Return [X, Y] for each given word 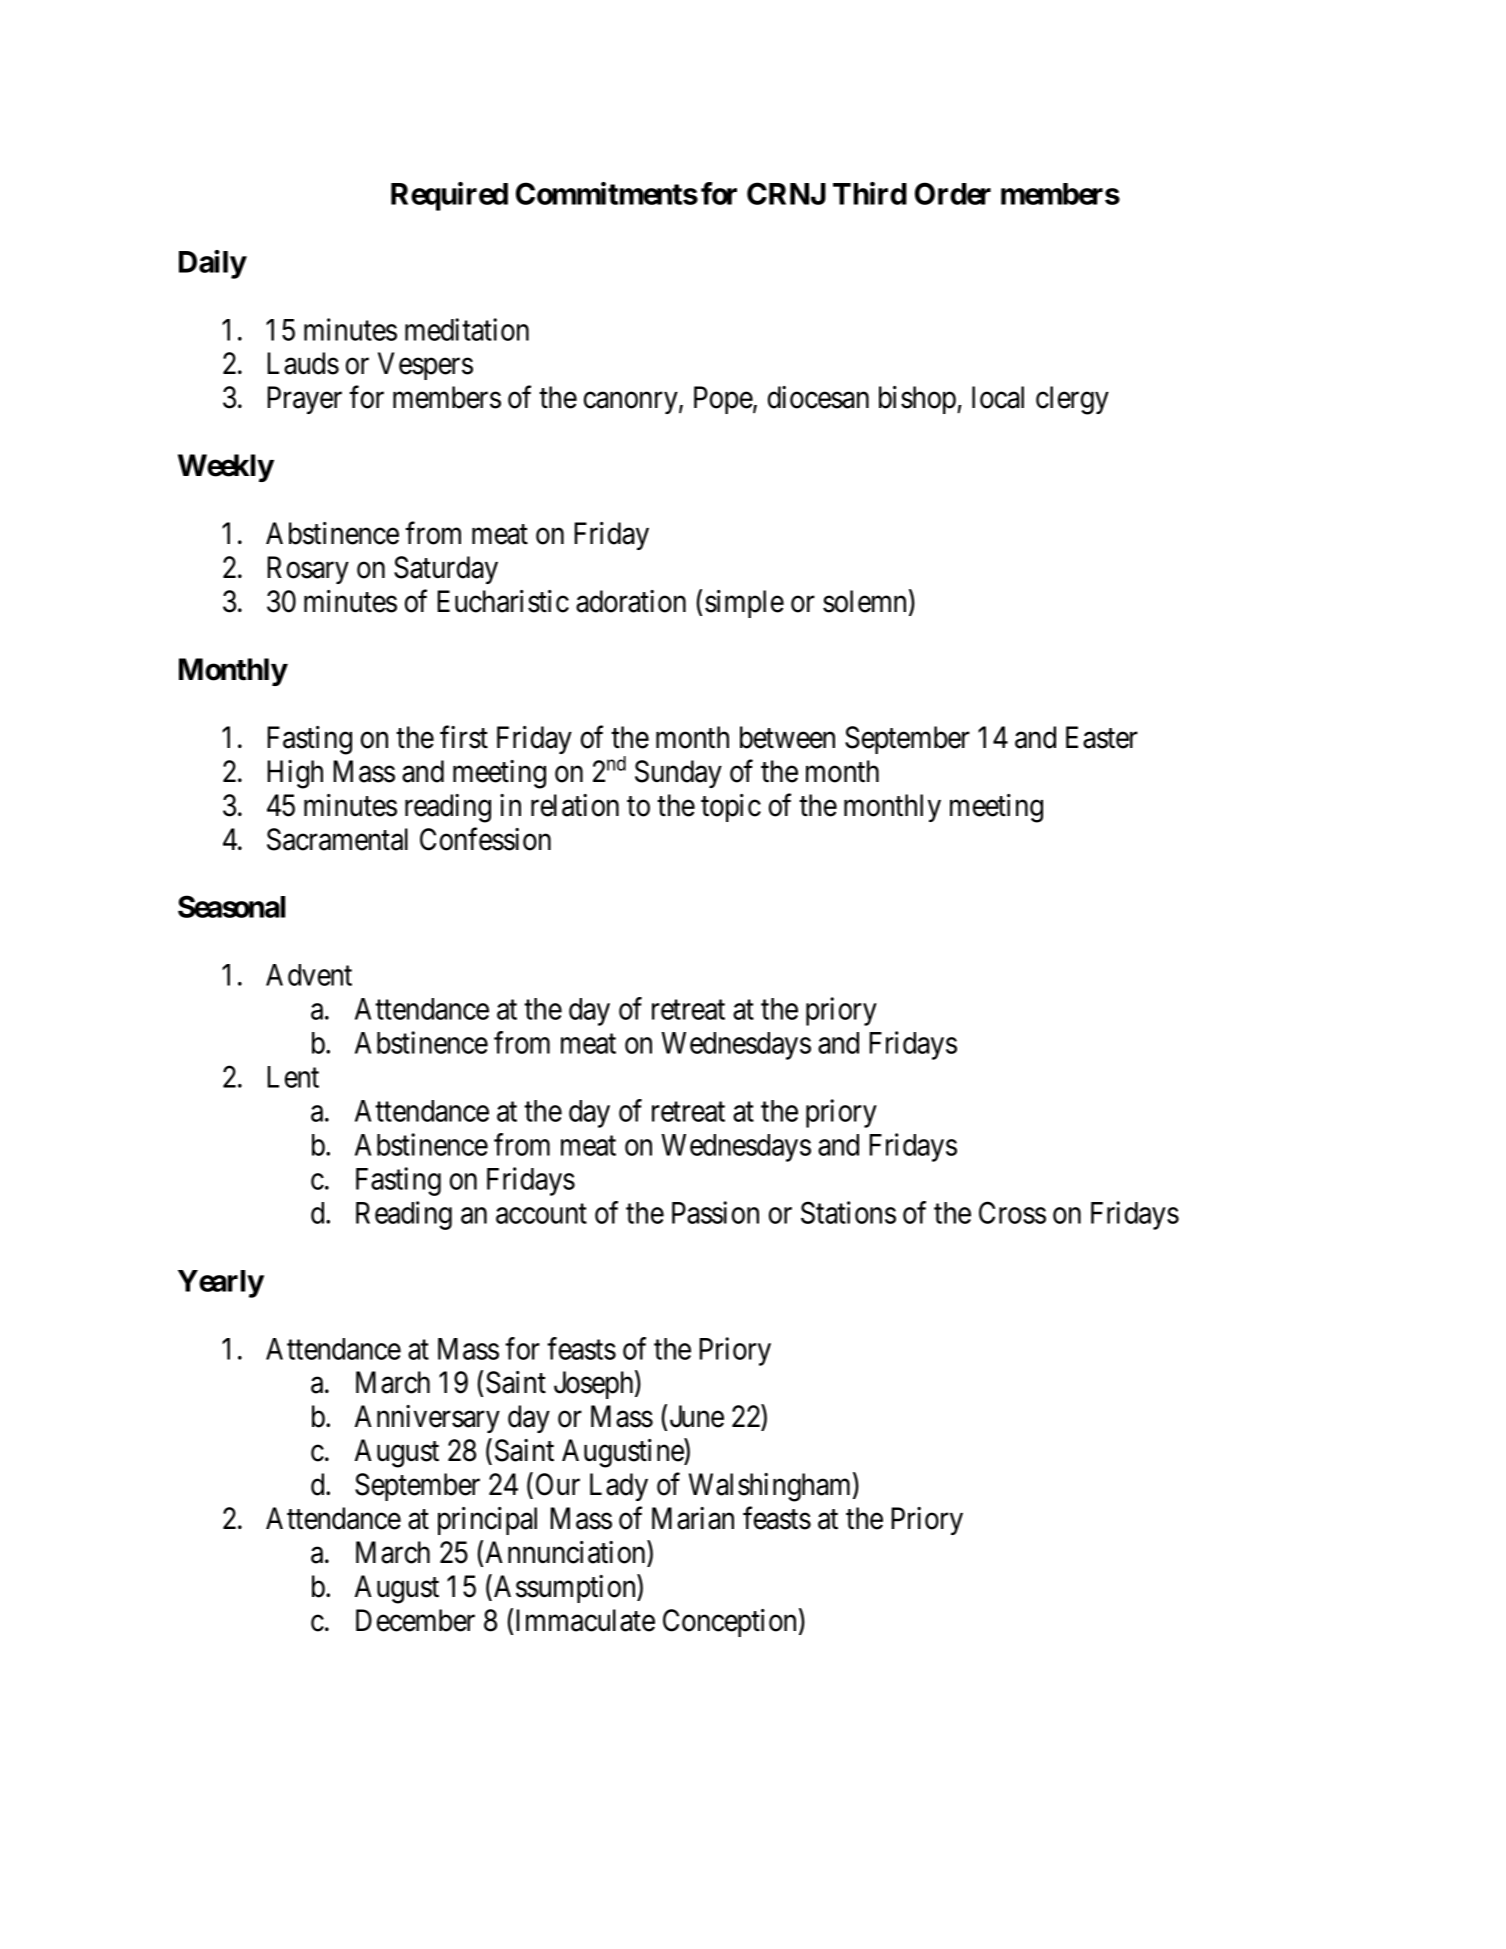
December [415, 1620]
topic [731, 808]
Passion [715, 1212]
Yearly [221, 1284]
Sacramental [337, 839]
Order [953, 193]
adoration [631, 601]
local [998, 397]
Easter [1102, 737]
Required [449, 196]
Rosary [308, 570]
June [697, 1416]
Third [870, 193]
